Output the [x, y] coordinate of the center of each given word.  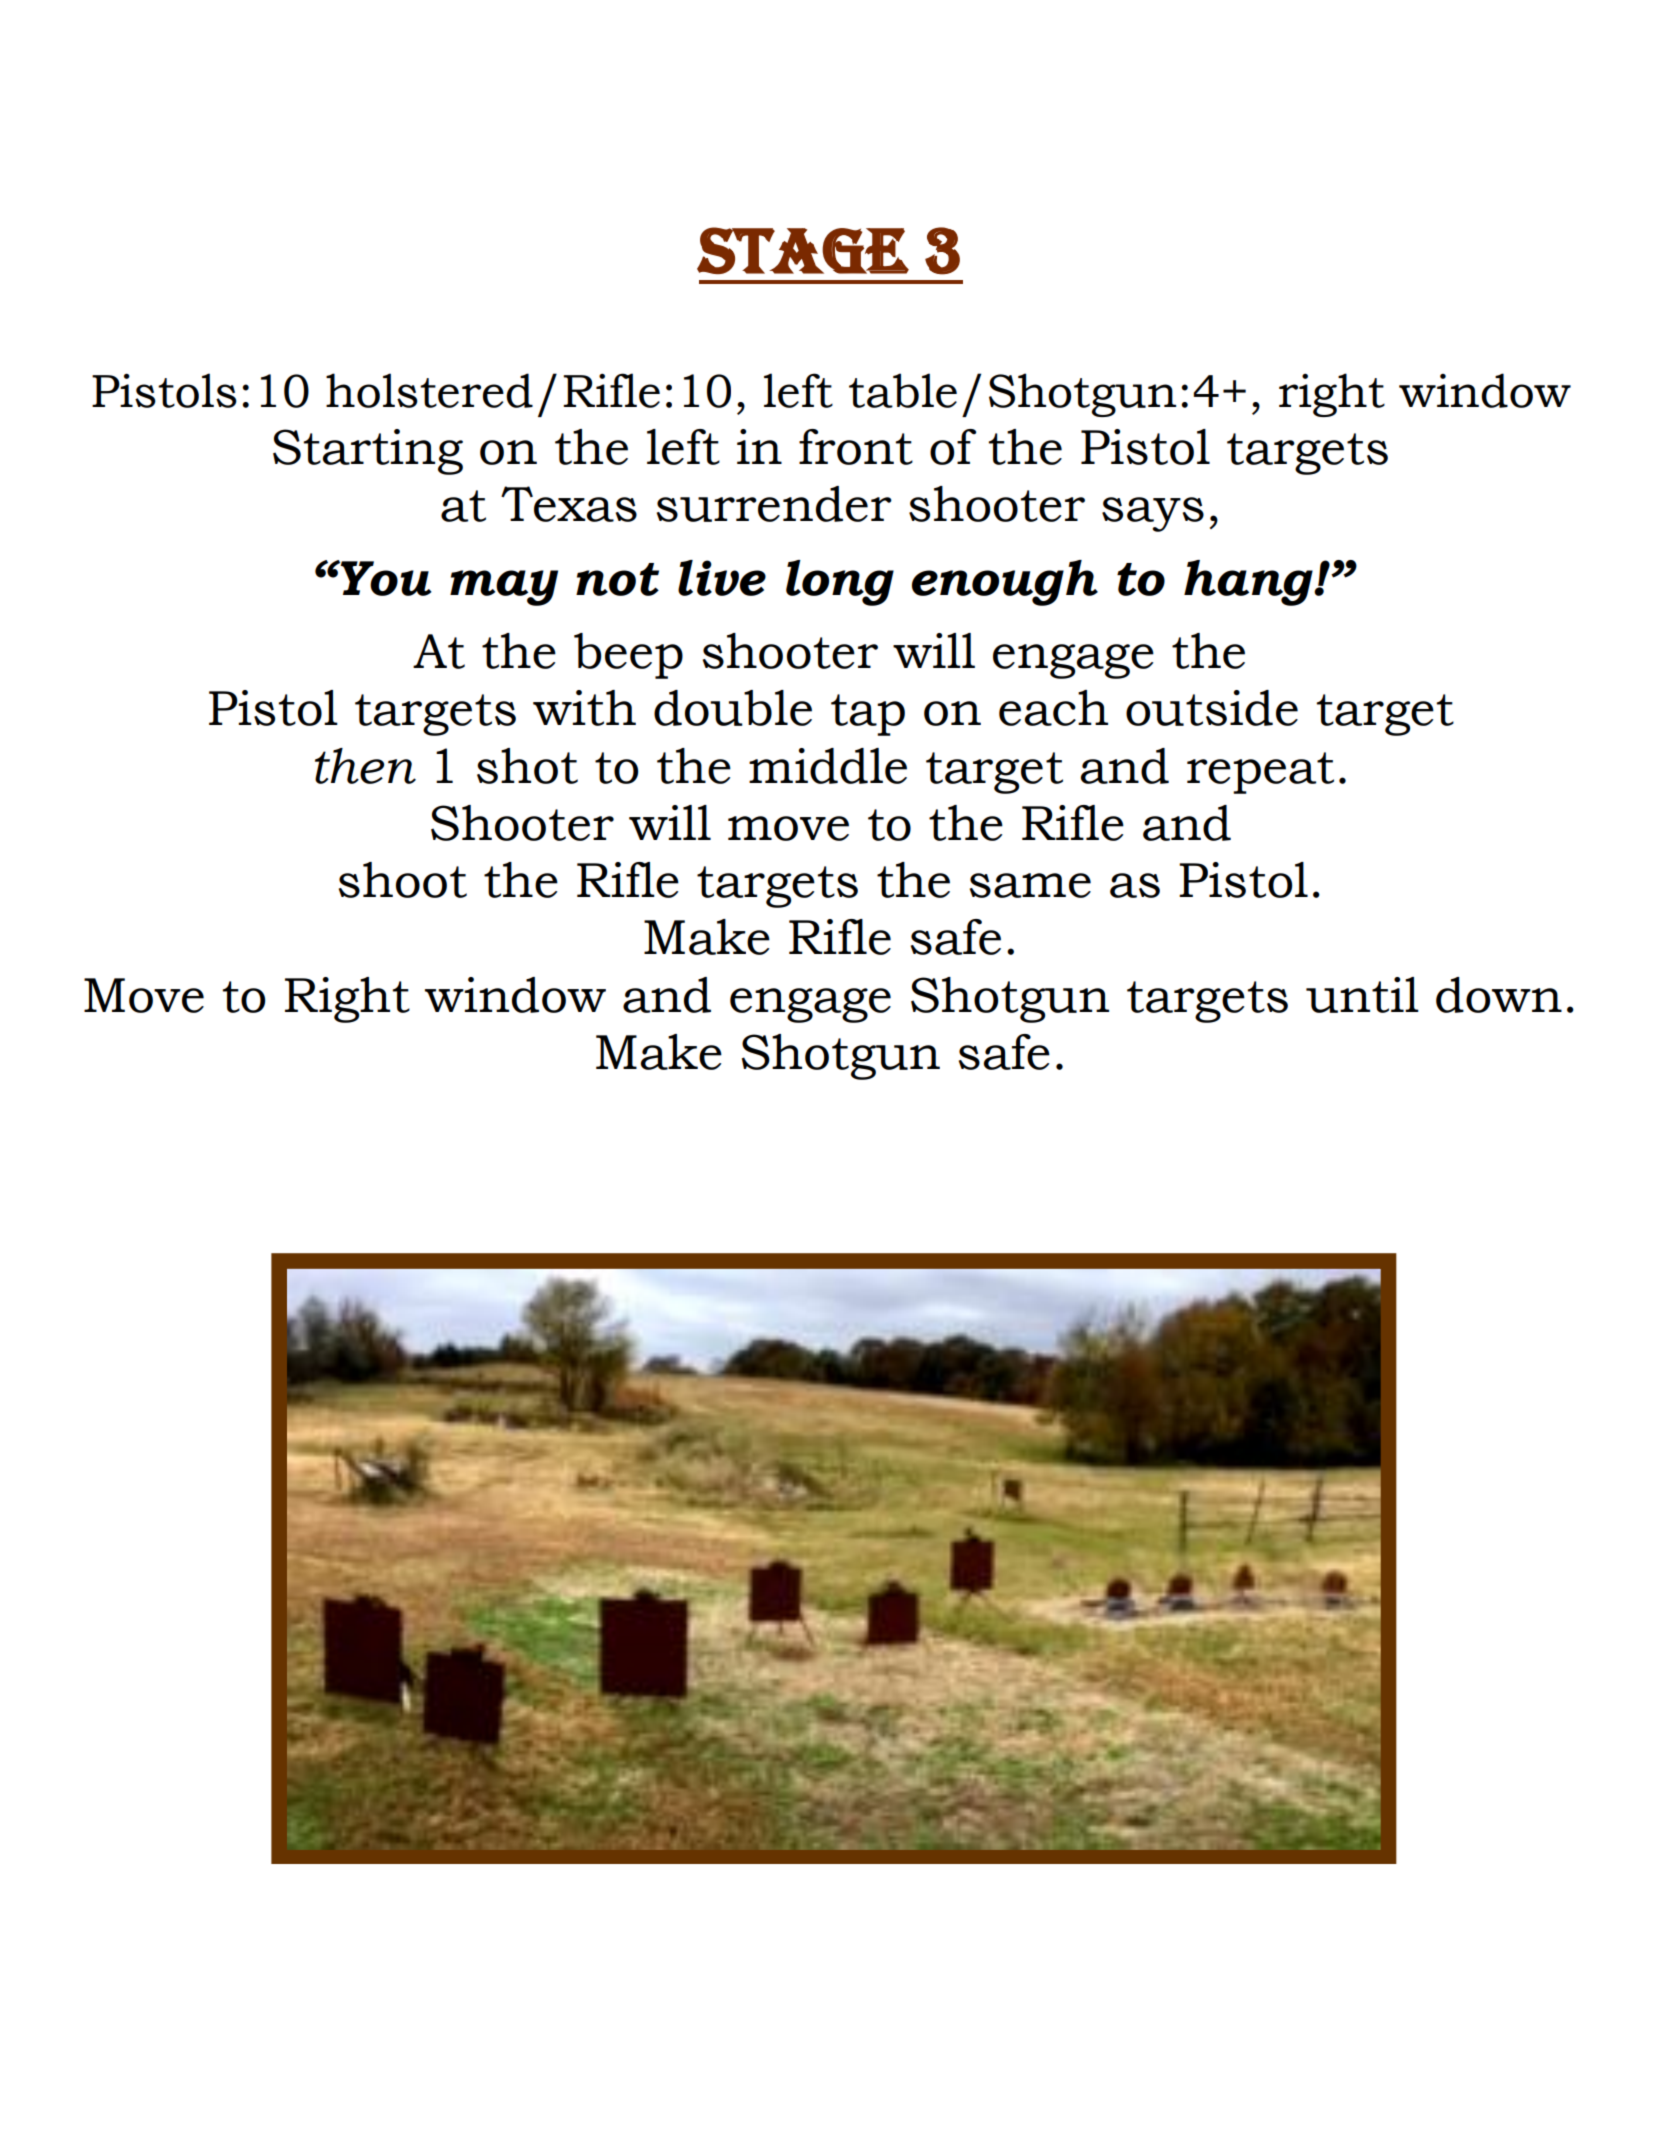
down [1499, 995]
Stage [803, 250]
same [1030, 885]
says [1153, 514]
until [1362, 995]
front [856, 447]
